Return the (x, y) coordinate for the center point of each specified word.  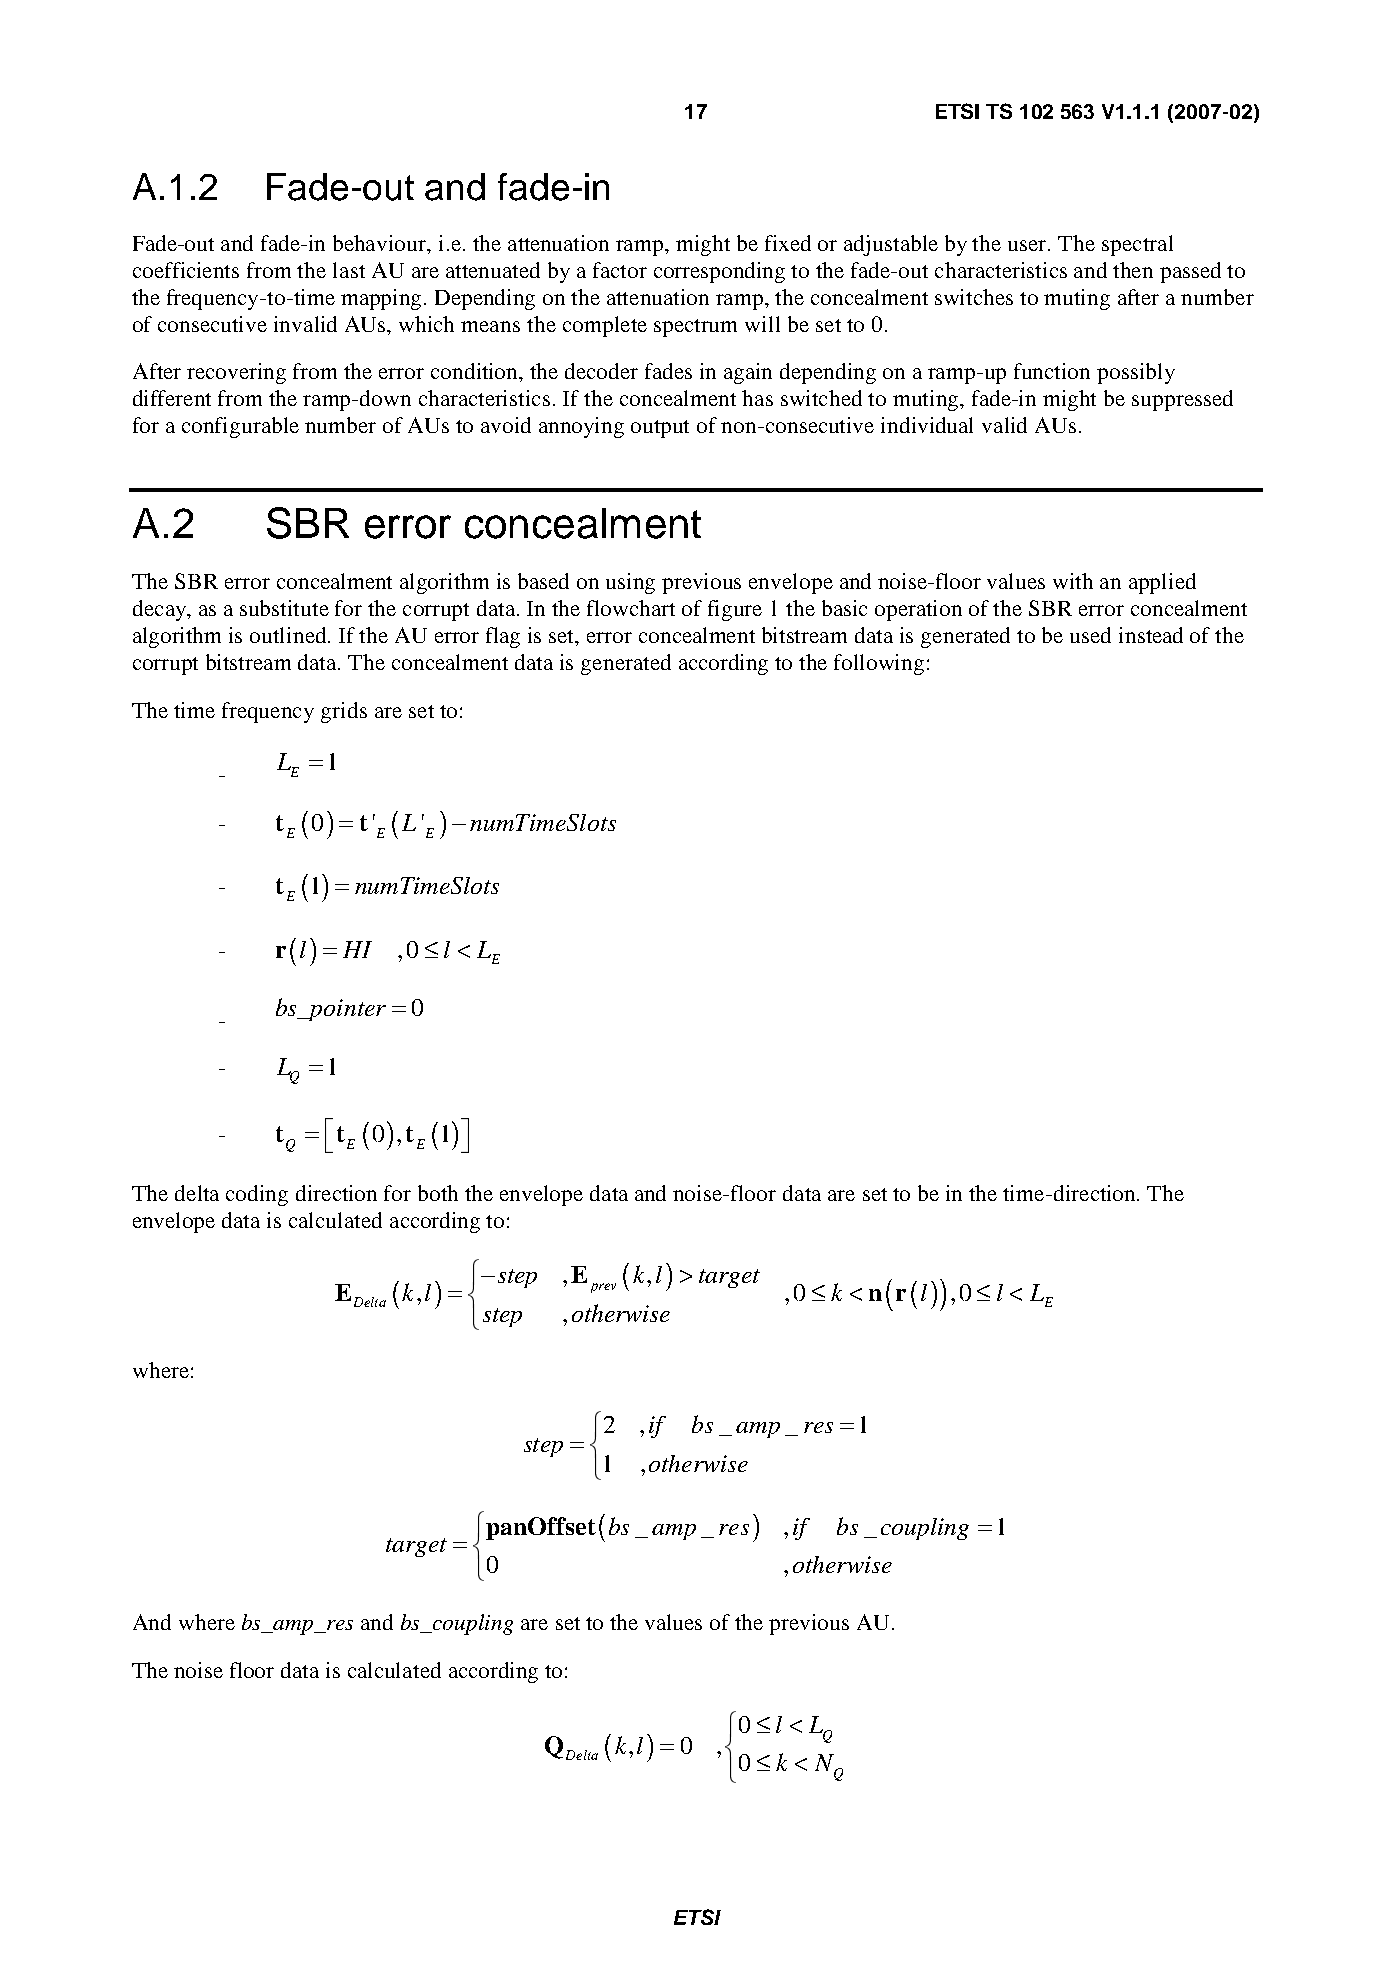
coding (257, 1195)
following (879, 664)
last (349, 270)
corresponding (719, 272)
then (1133, 270)
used (1090, 635)
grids (344, 712)
